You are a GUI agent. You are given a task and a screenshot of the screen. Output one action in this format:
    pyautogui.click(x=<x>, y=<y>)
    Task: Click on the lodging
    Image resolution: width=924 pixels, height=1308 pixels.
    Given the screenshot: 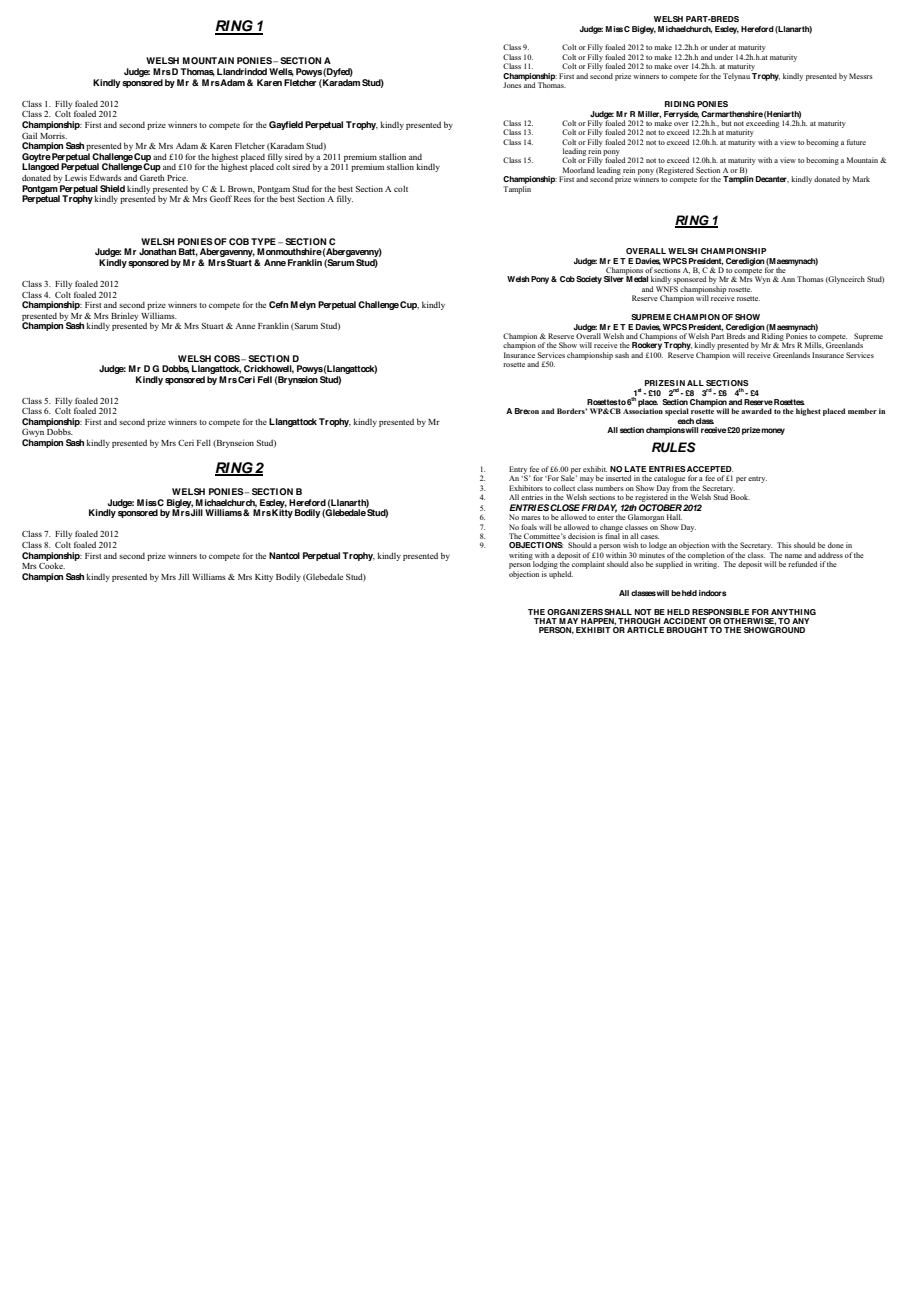 What is the action you would take?
    pyautogui.click(x=545, y=565)
